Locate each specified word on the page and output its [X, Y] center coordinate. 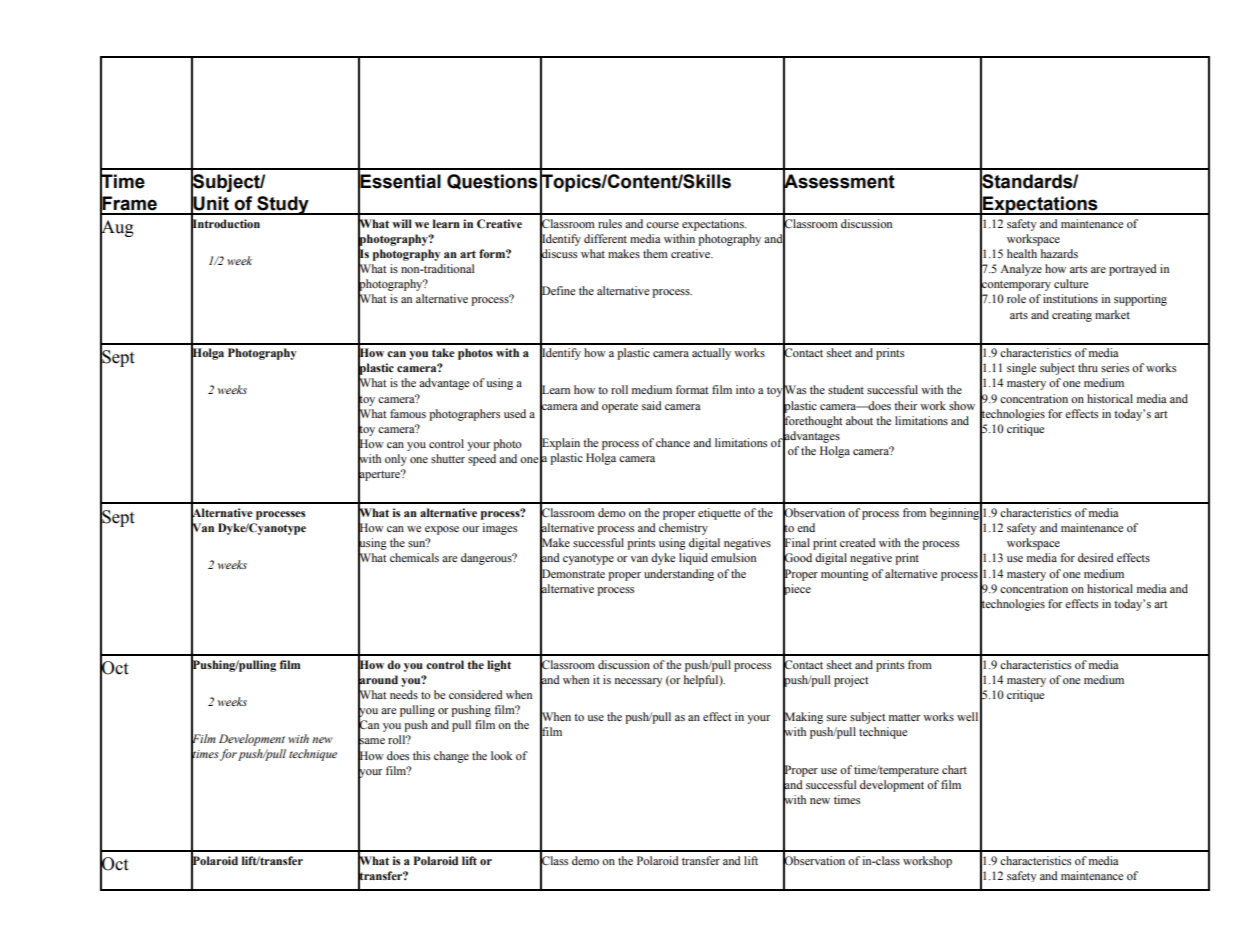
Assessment [839, 181]
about [859, 420]
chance [673, 442]
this [421, 755]
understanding [679, 575]
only [396, 460]
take [443, 352]
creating [1072, 316]
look [501, 755]
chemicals [414, 557]
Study [283, 205]
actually [711, 354]
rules [610, 223]
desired [1096, 557]
